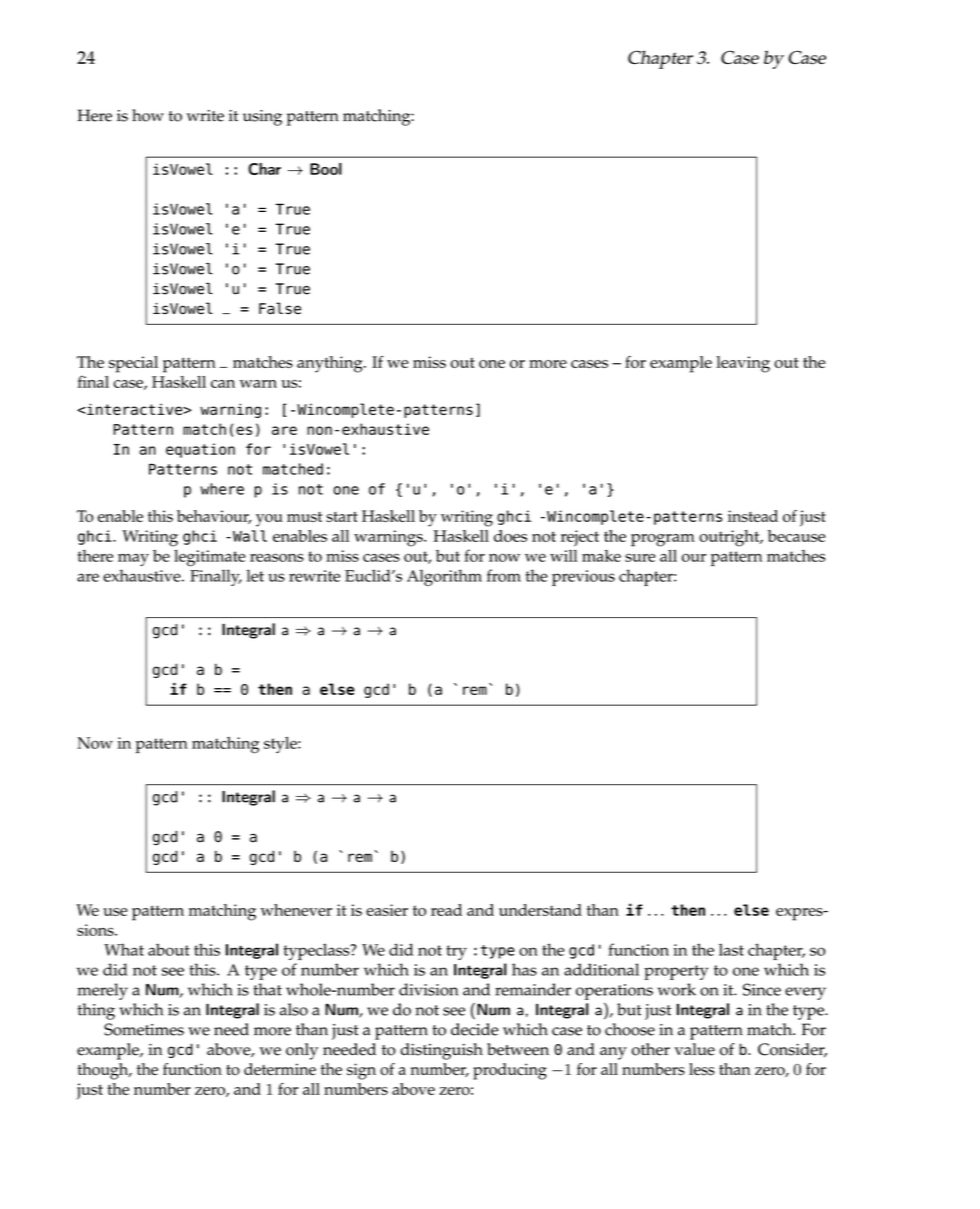 The width and height of the page is (980, 1209). What do you see at coordinates (444, 577) in the page?
I see `Algorithm` at bounding box center [444, 577].
